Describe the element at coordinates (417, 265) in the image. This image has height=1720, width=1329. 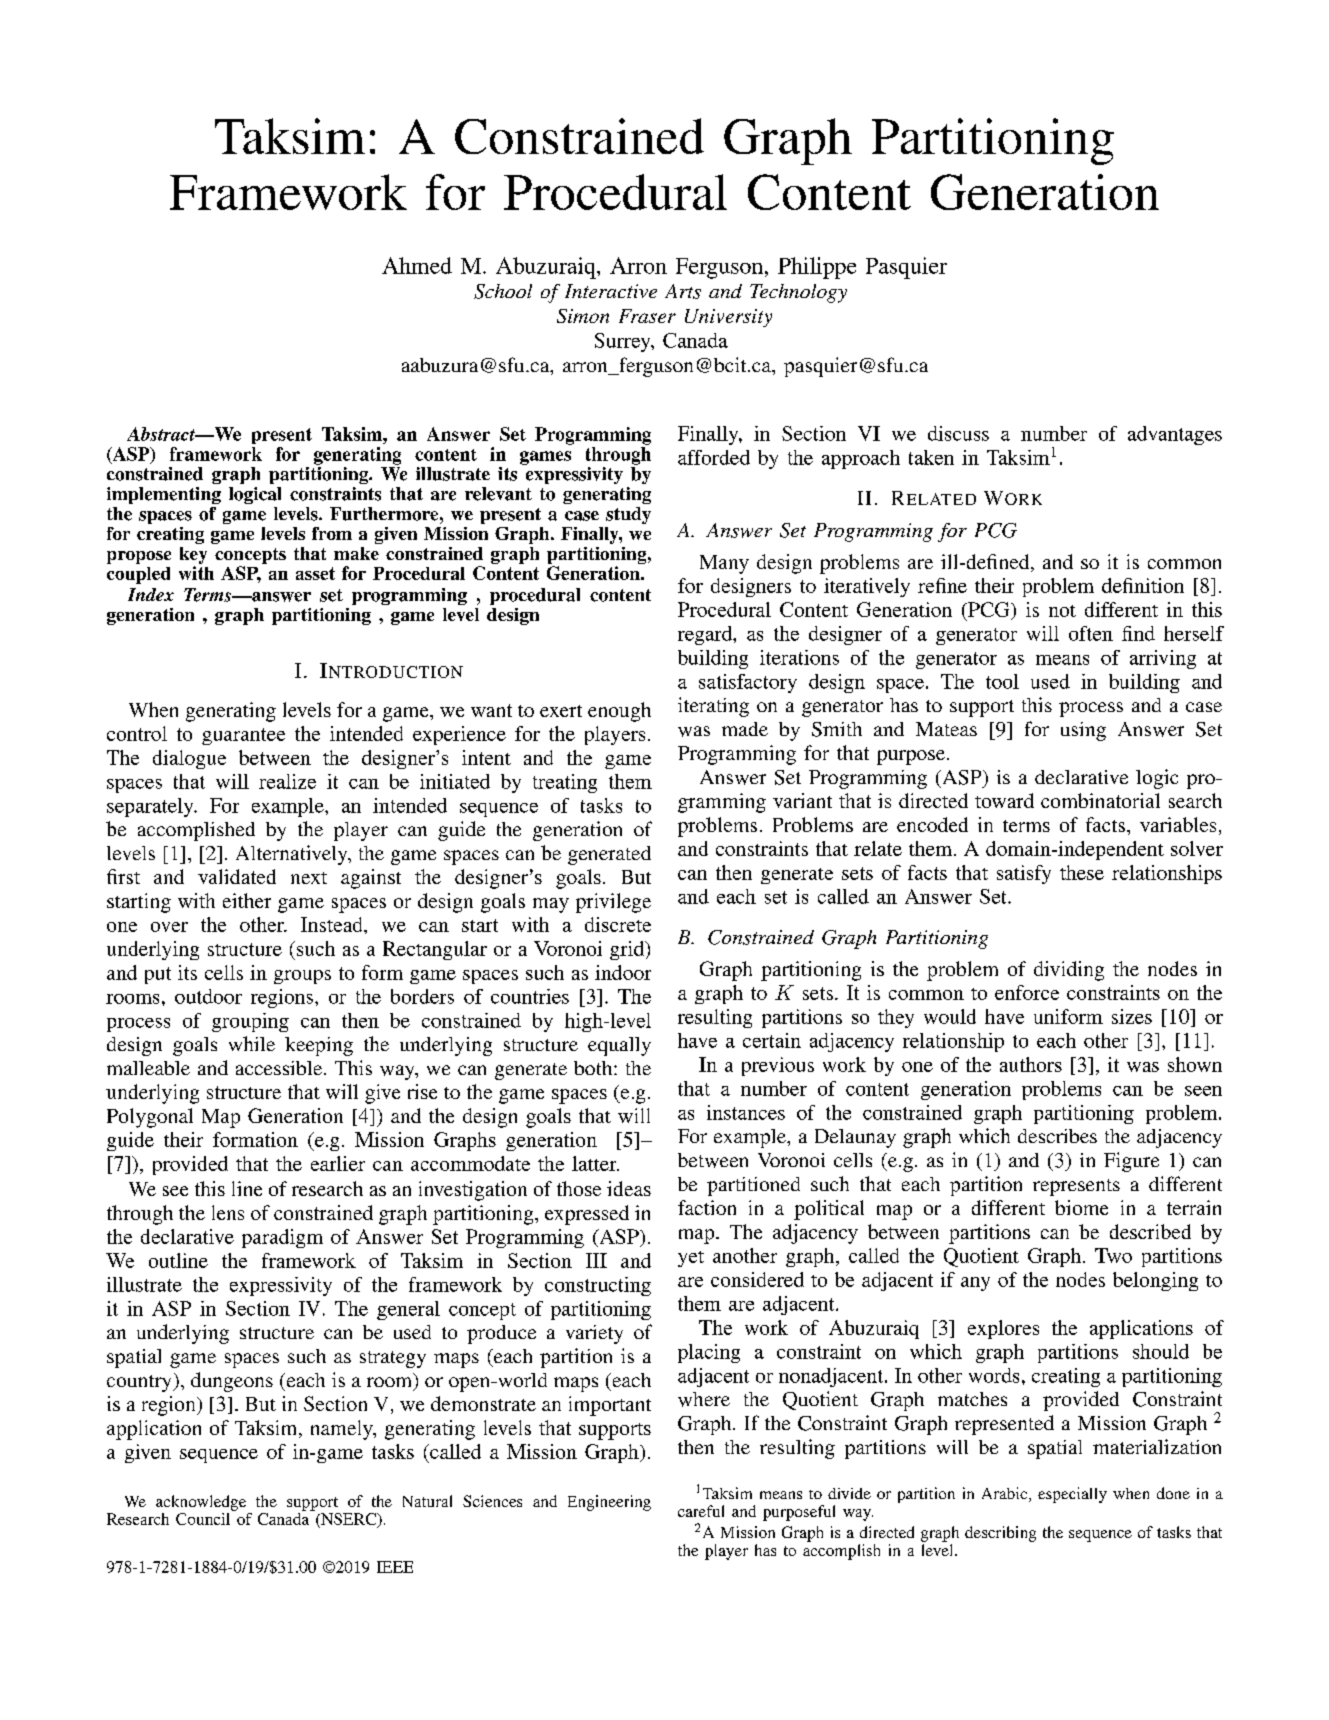
I see `Ahmed` at that location.
